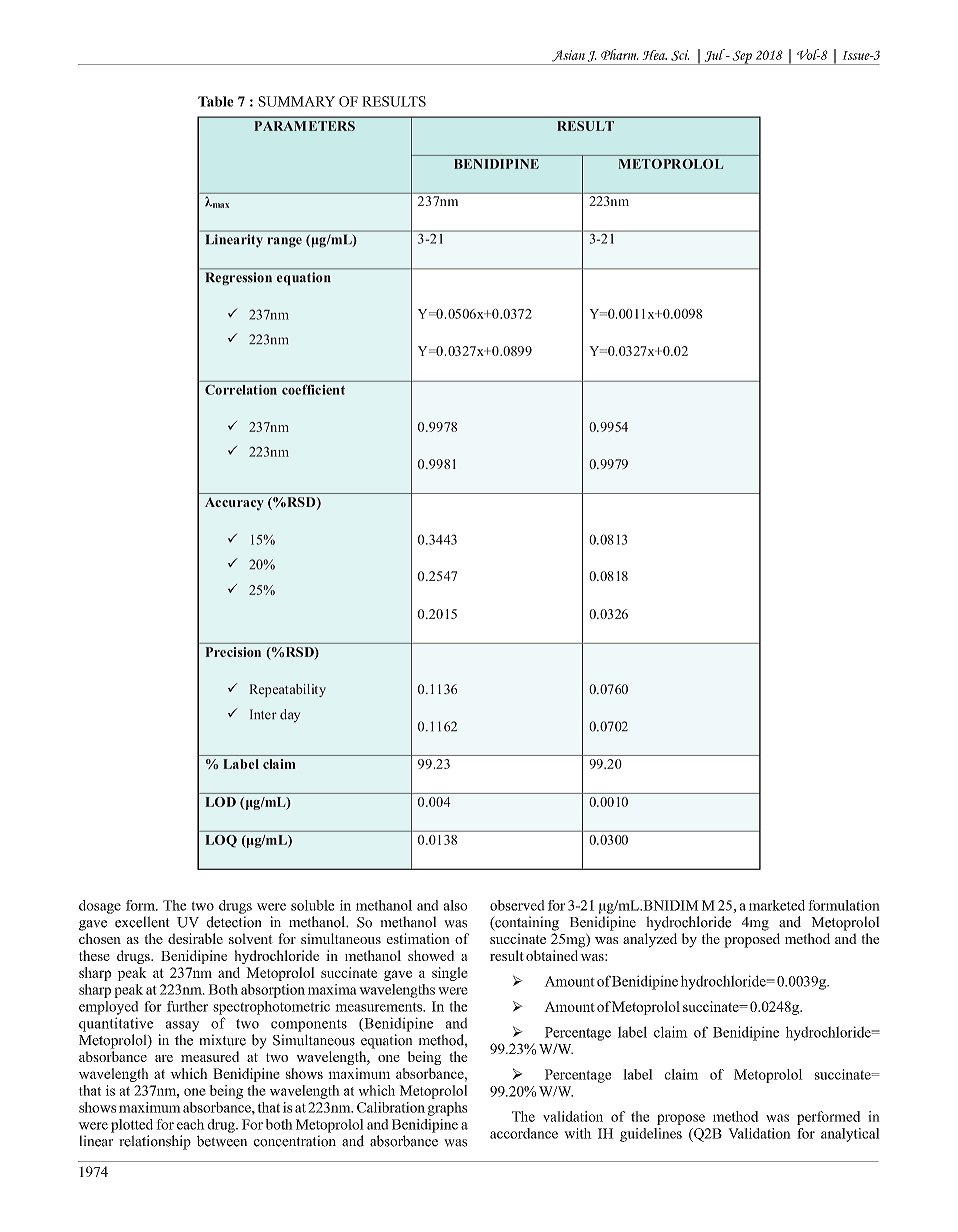 The width and height of the screenshot is (958, 1232). Describe the element at coordinates (568, 56) in the screenshot. I see `Asian` at that location.
